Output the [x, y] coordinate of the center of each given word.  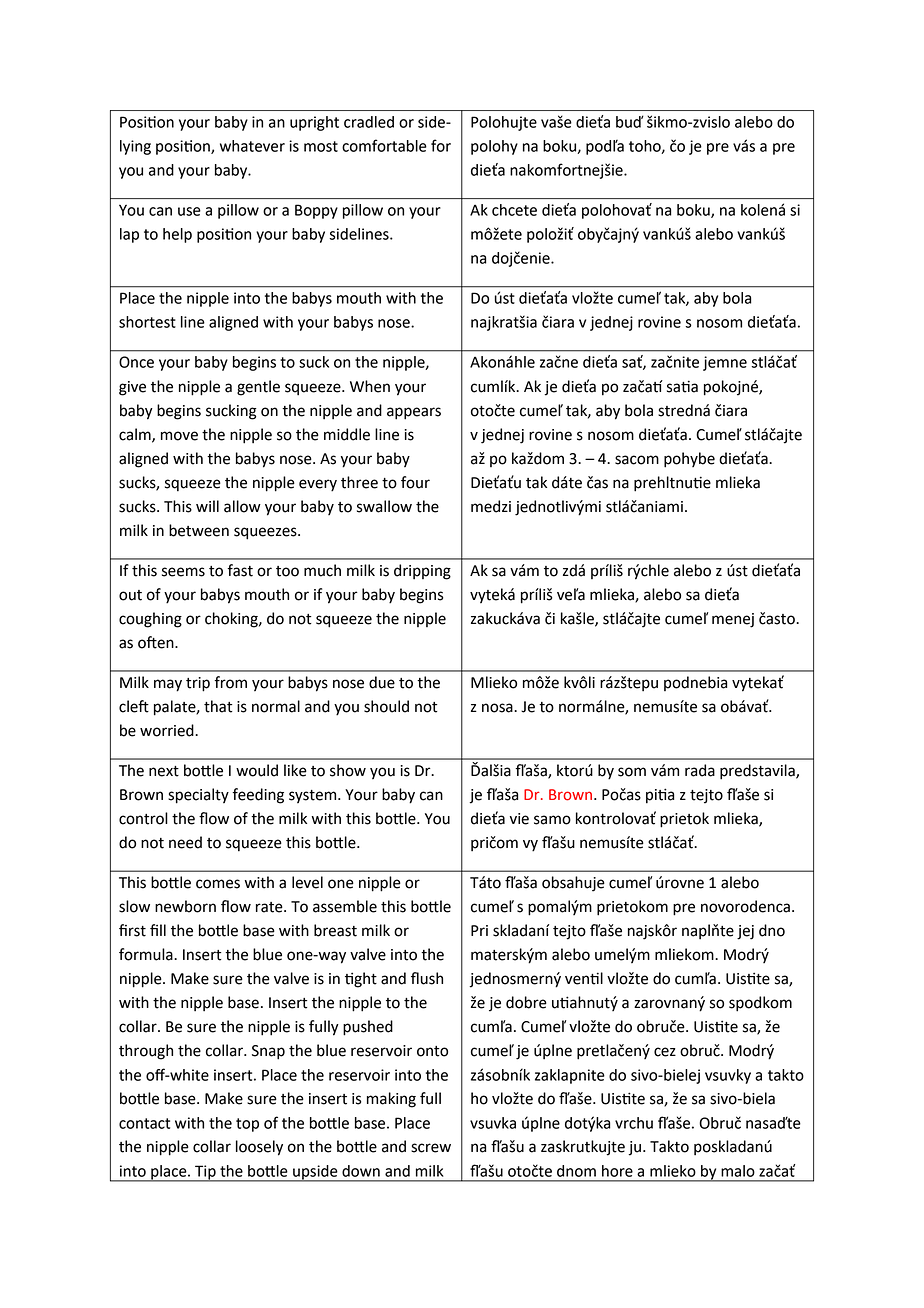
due [382, 682]
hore [617, 1171]
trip [198, 684]
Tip [205, 1173]
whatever [252, 146]
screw [431, 1148]
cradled [369, 122]
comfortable [384, 145]
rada [700, 770]
